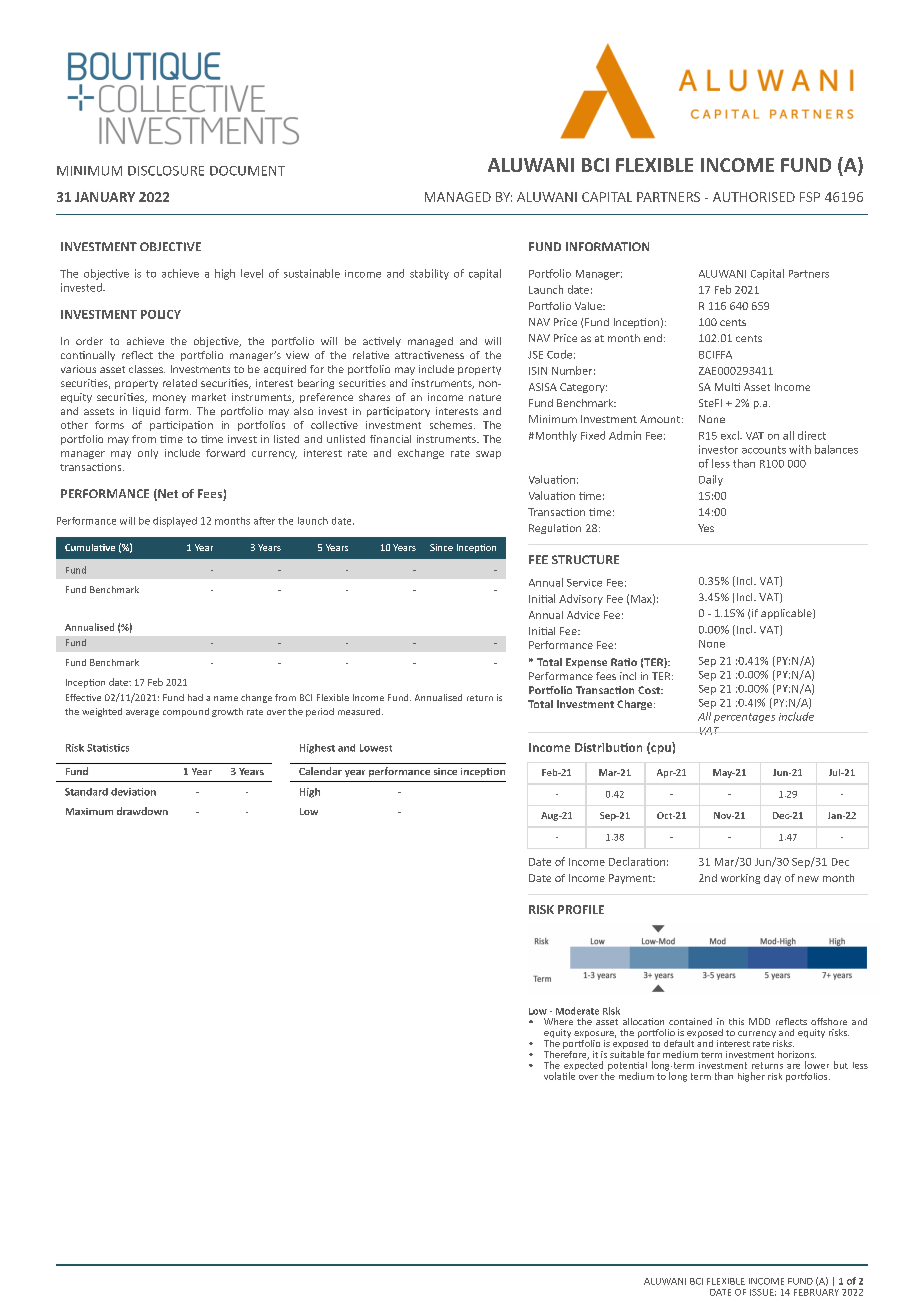 The height and width of the document is (1308, 924). I want to click on compound, so click(186, 712).
